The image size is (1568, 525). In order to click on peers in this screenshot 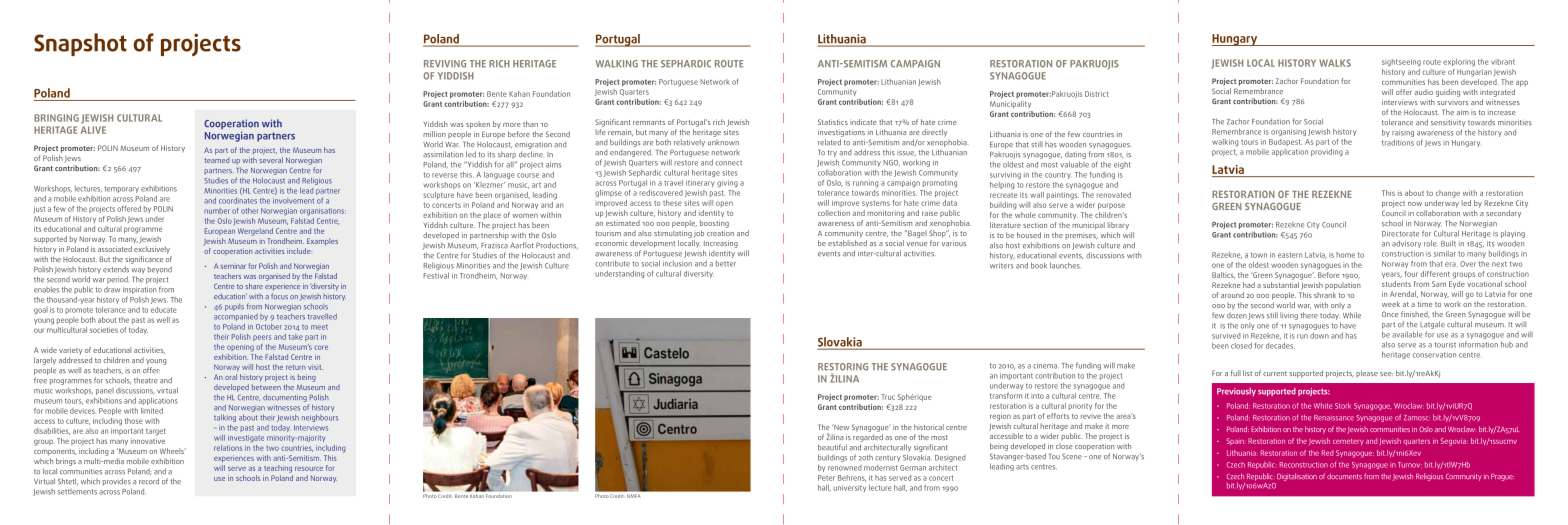, I will do `click(262, 338)`.
